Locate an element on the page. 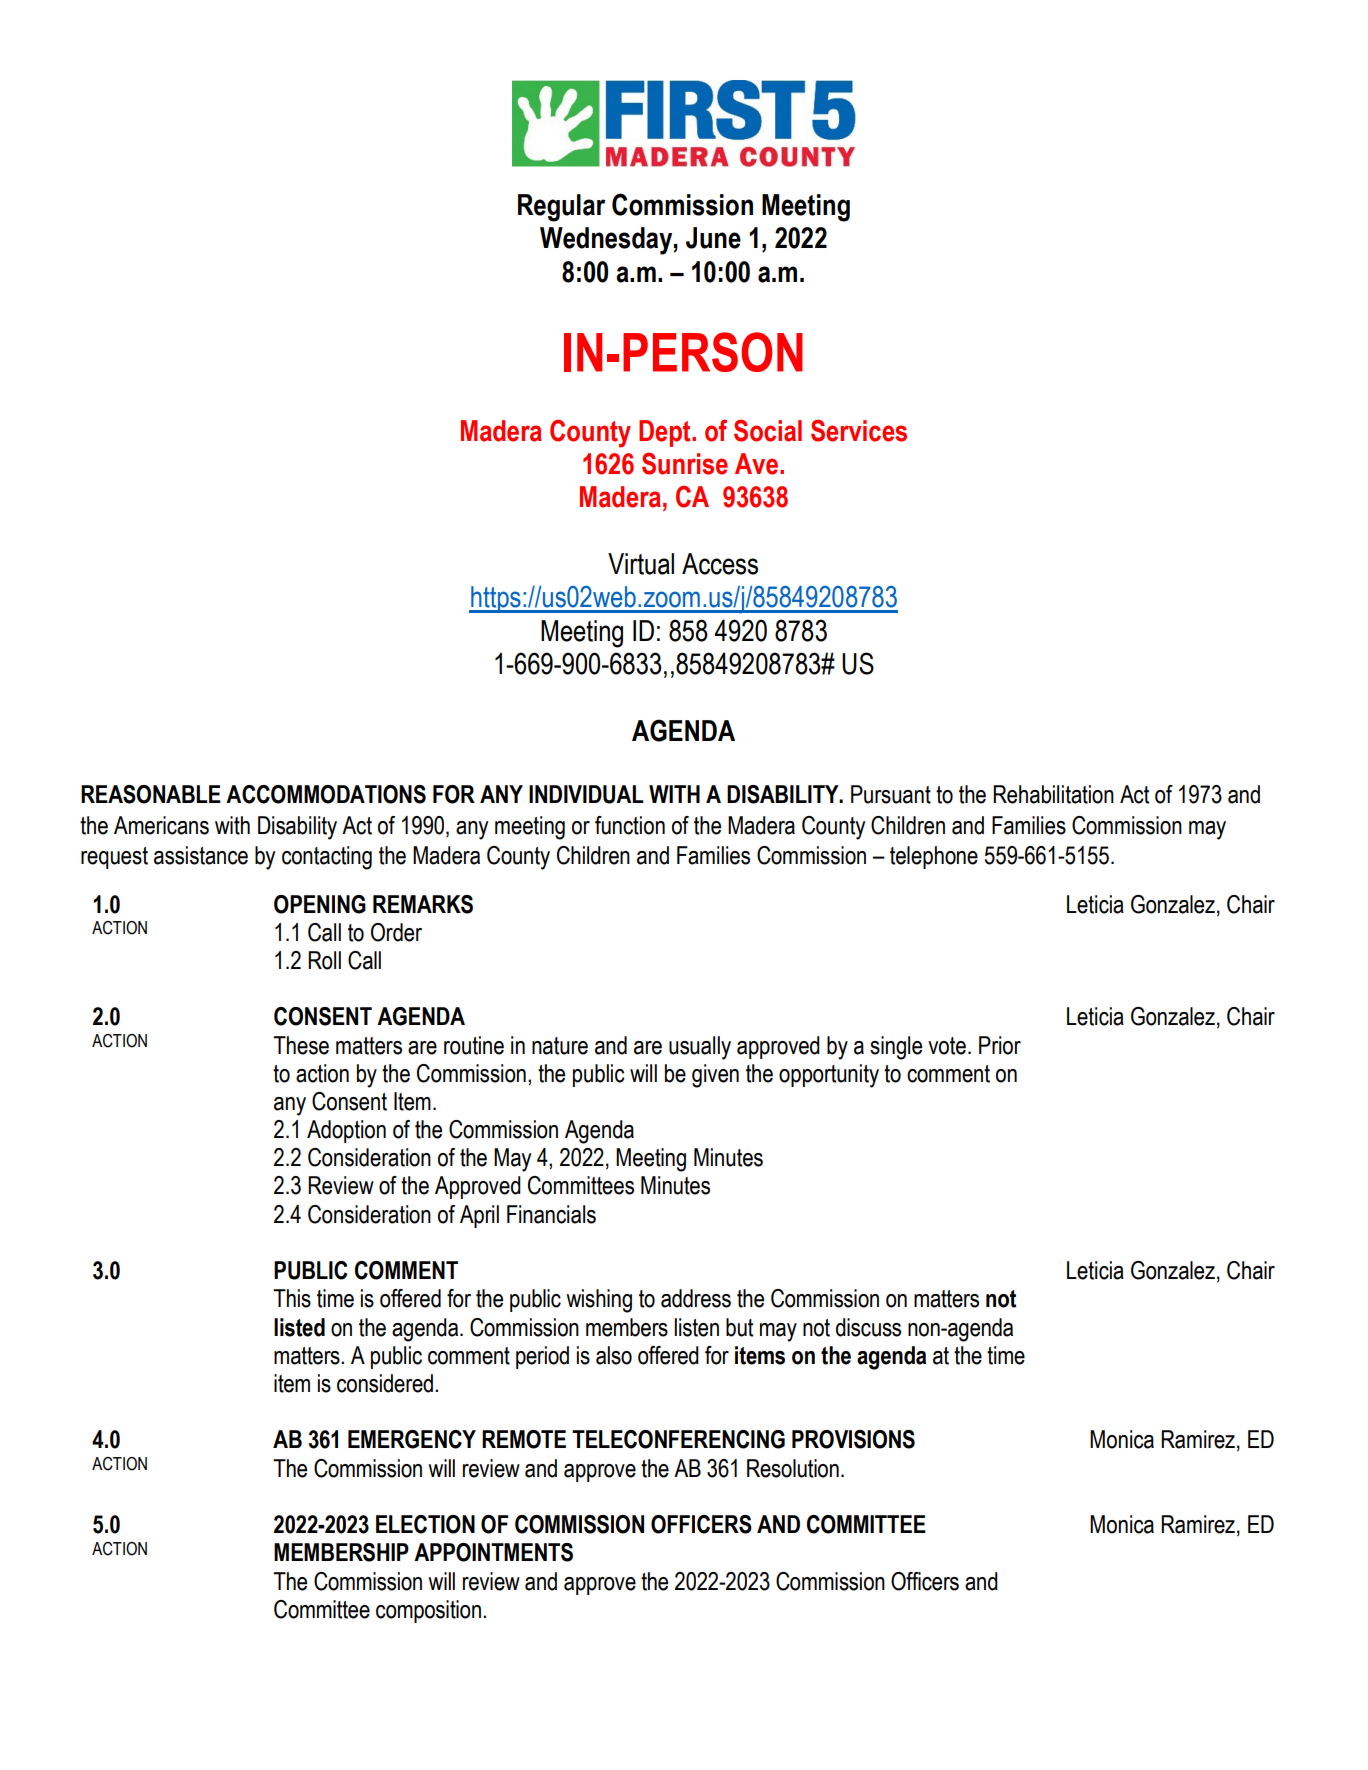  June is located at coordinates (713, 238).
